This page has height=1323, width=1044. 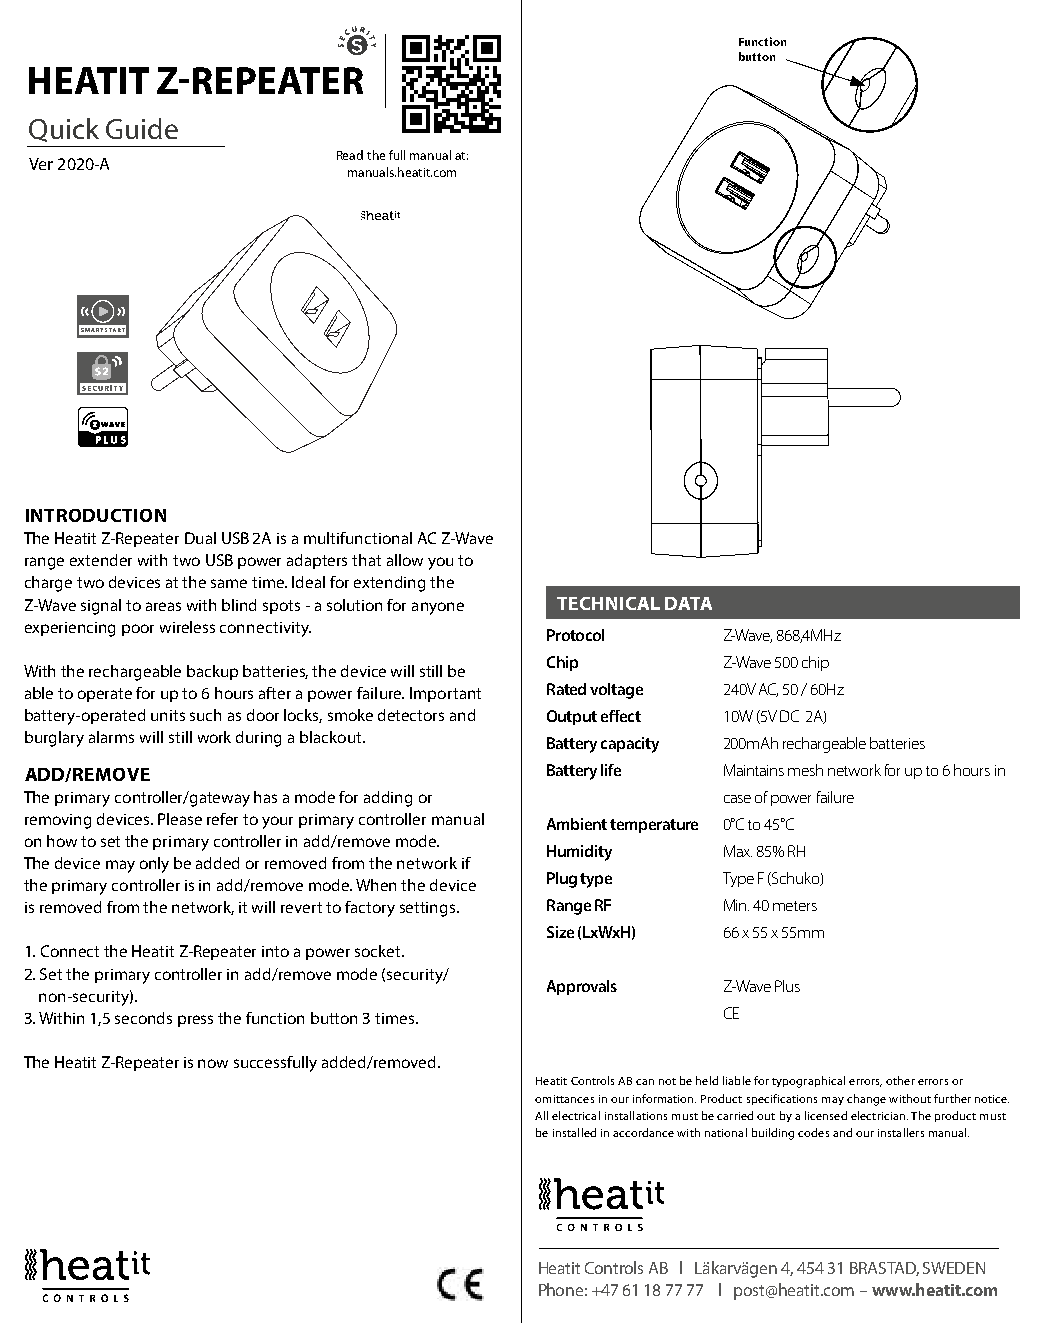 What do you see at coordinates (805, 770) in the page?
I see `mesh` at bounding box center [805, 770].
